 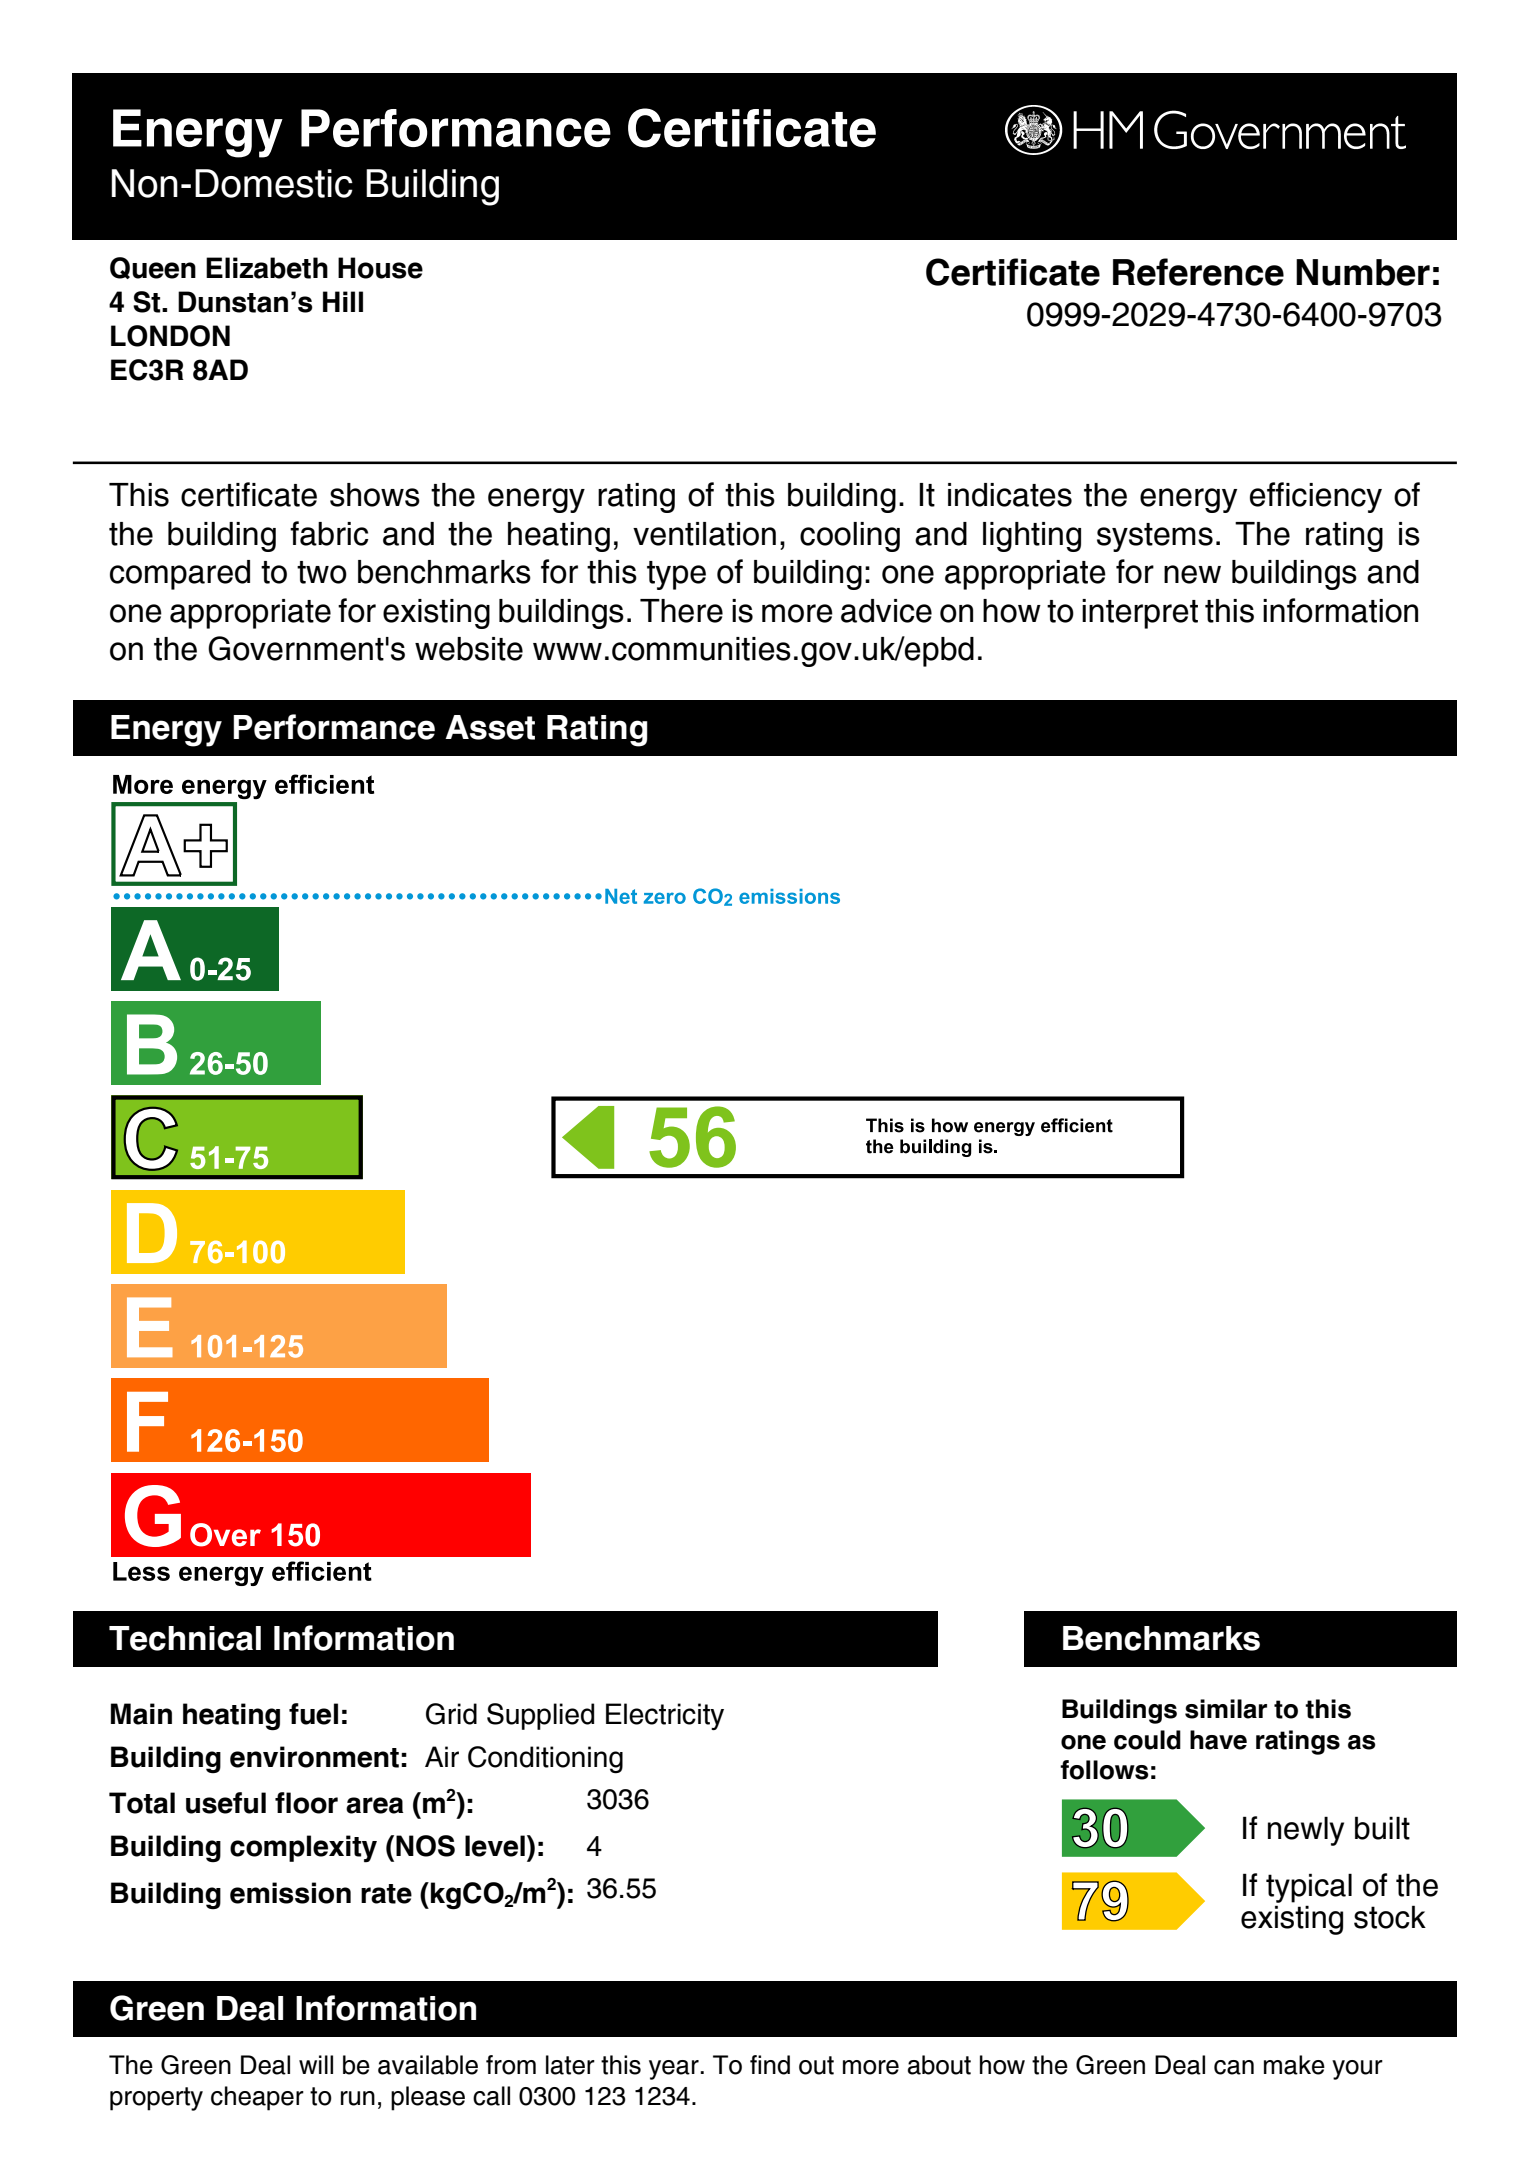 I want to click on can, so click(x=1234, y=2067).
